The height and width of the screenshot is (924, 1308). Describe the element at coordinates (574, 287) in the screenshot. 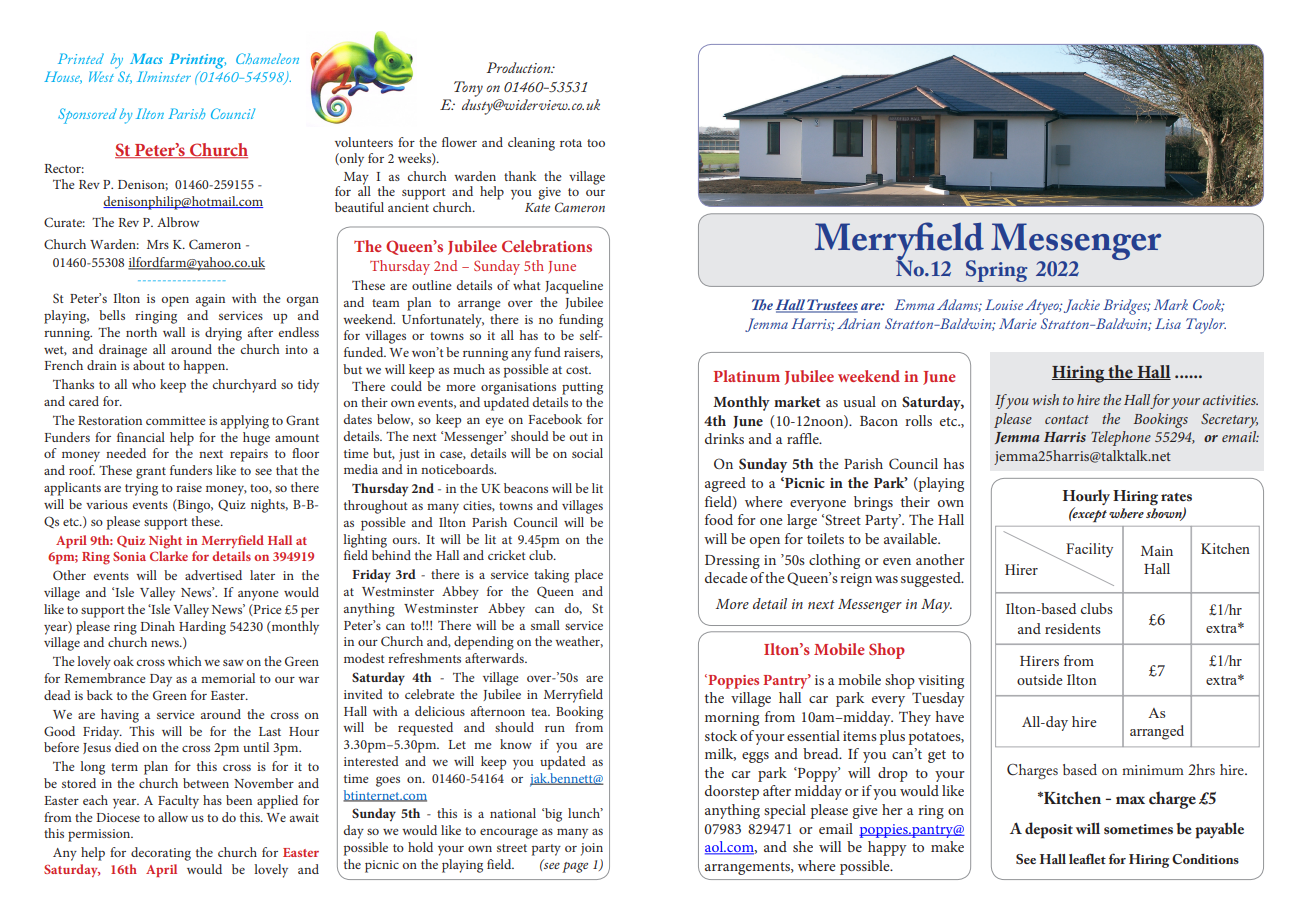

I see `Jacqueline` at that location.
